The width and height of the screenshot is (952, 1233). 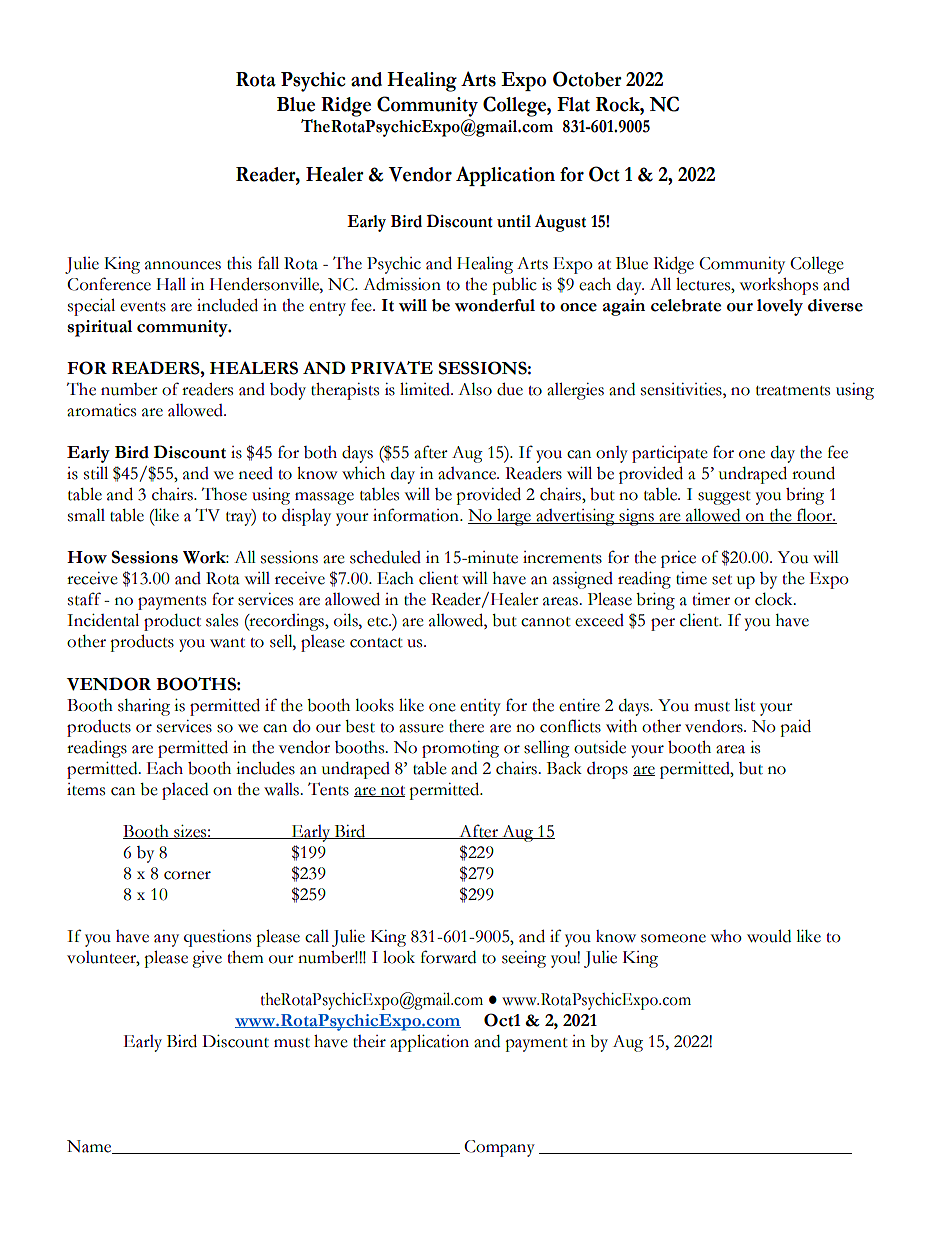 I want to click on corner, so click(x=187, y=875).
